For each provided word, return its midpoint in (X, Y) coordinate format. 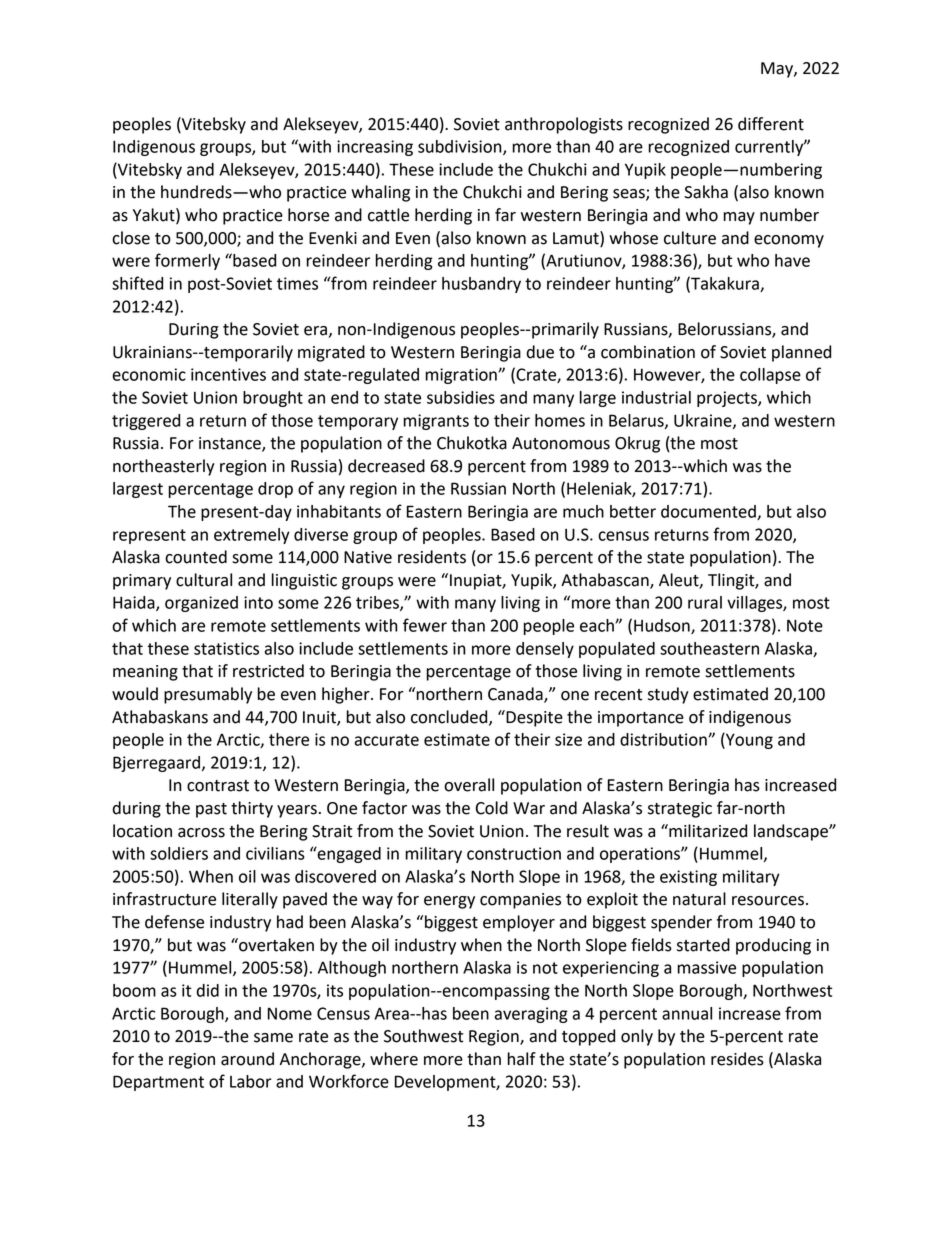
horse (308, 215)
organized (201, 604)
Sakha (706, 192)
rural (705, 602)
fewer (425, 625)
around (247, 1059)
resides (737, 1059)
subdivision (461, 147)
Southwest (423, 1036)
